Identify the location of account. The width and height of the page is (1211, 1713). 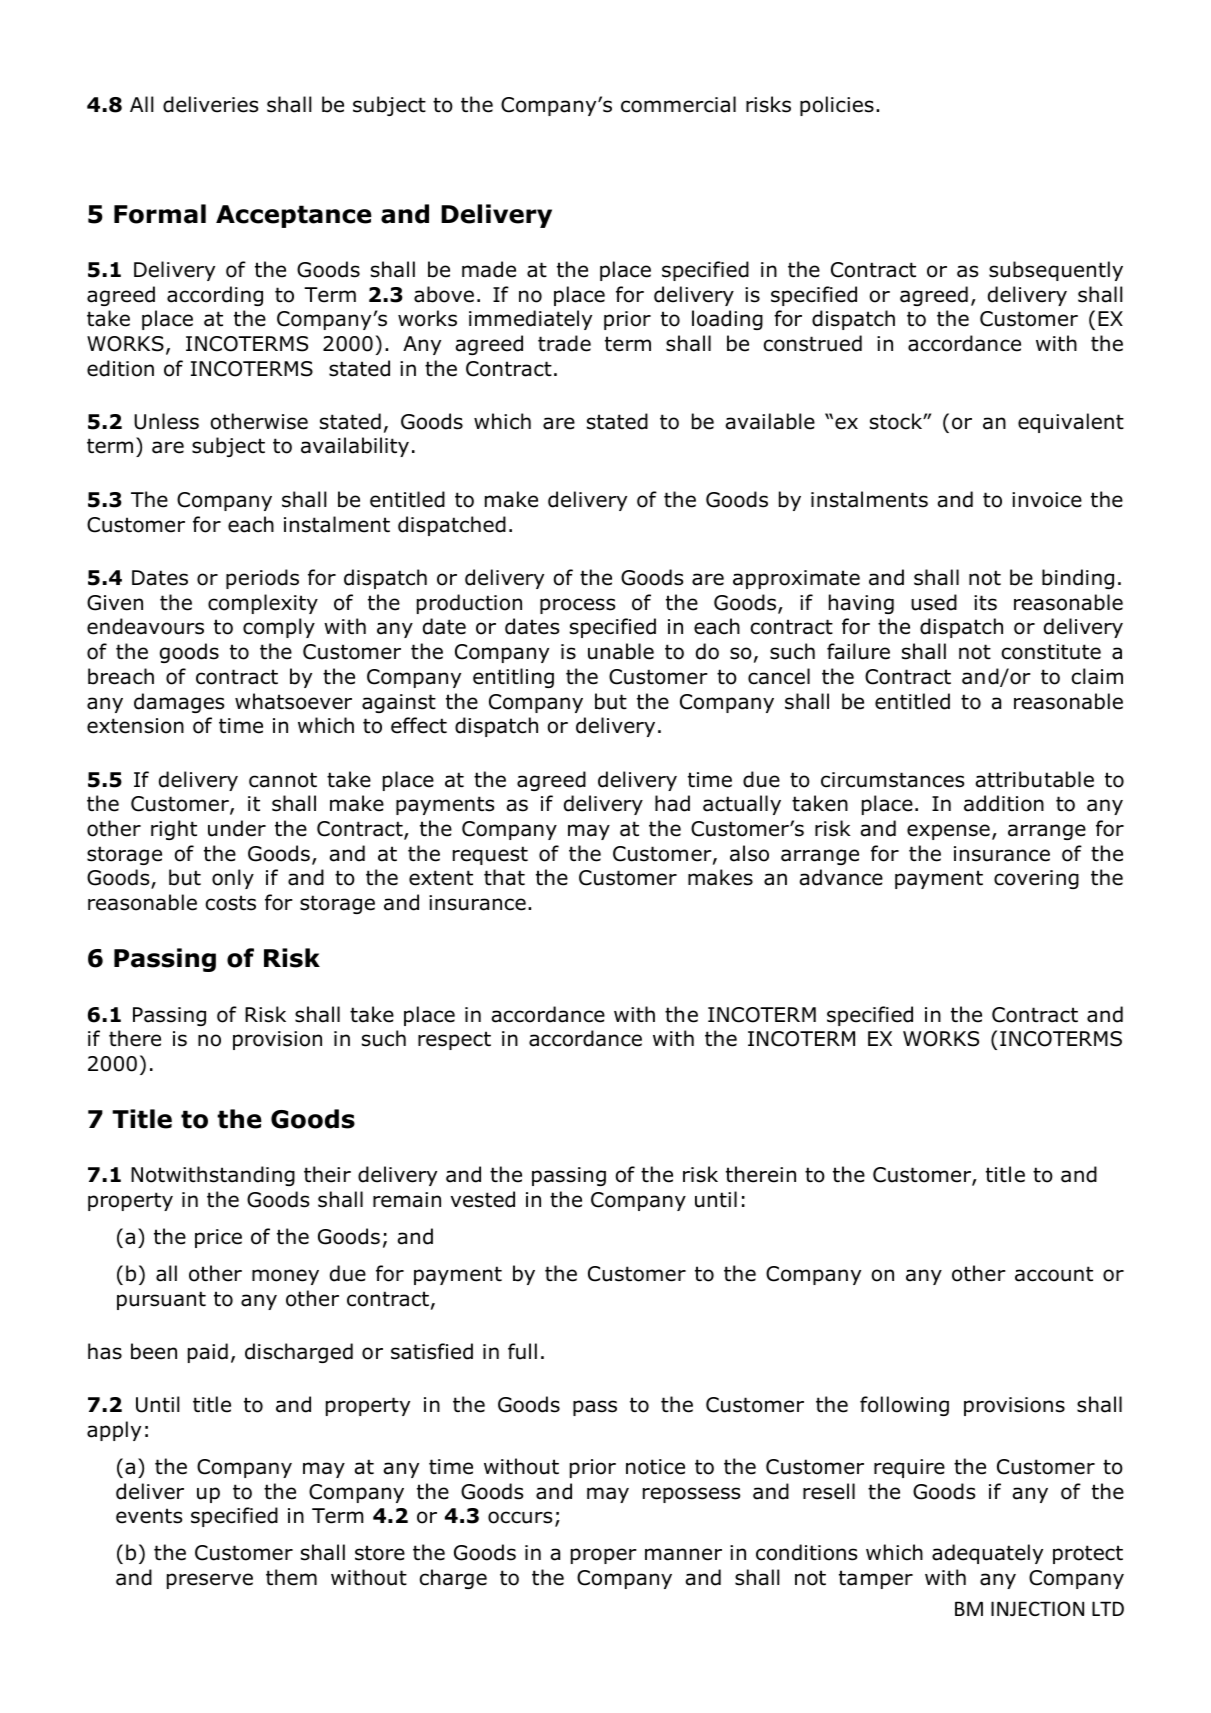
(1054, 1274).
